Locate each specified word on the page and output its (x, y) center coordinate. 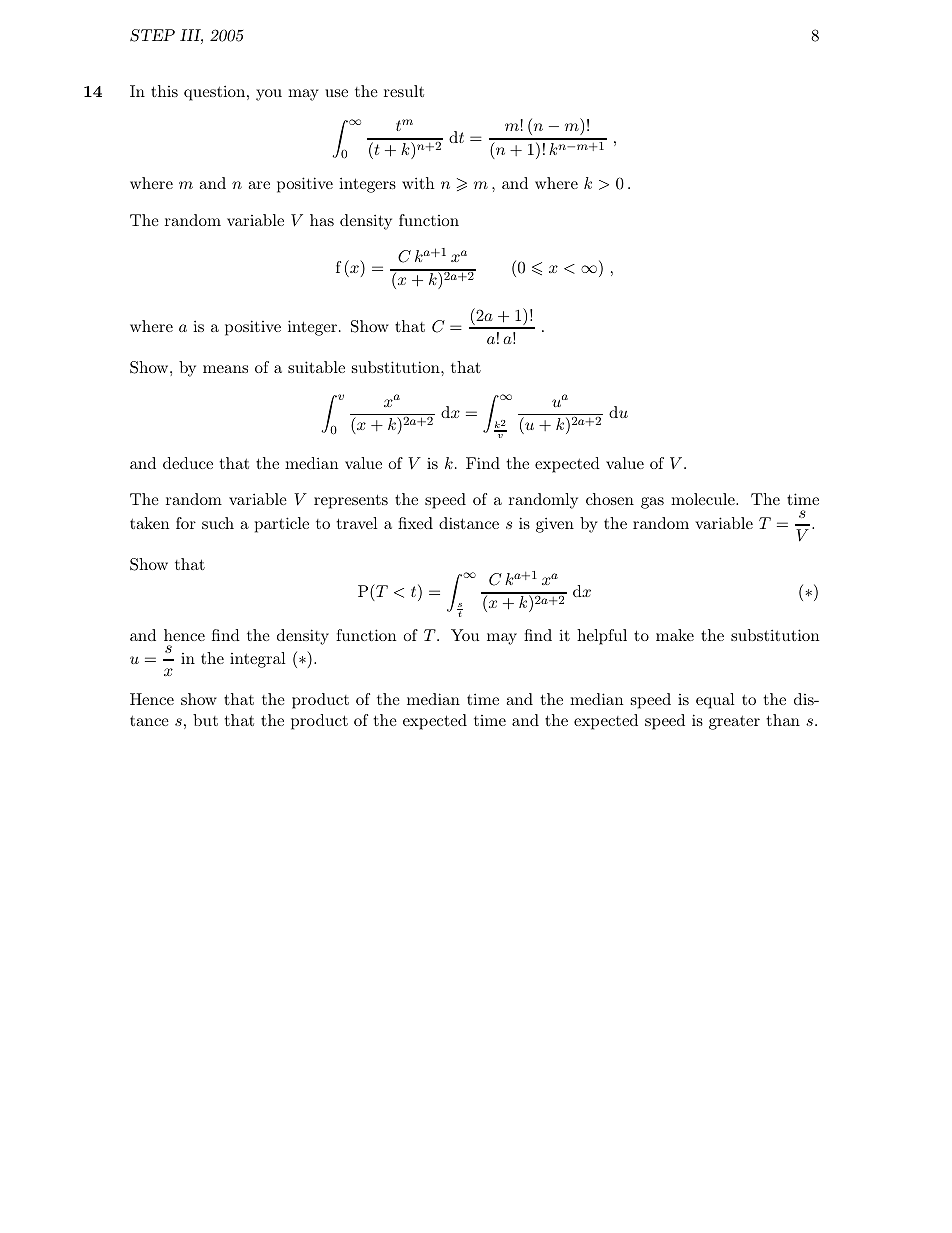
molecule (704, 499)
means (225, 369)
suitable (316, 367)
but (205, 720)
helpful (602, 637)
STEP (152, 35)
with (418, 183)
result (404, 91)
